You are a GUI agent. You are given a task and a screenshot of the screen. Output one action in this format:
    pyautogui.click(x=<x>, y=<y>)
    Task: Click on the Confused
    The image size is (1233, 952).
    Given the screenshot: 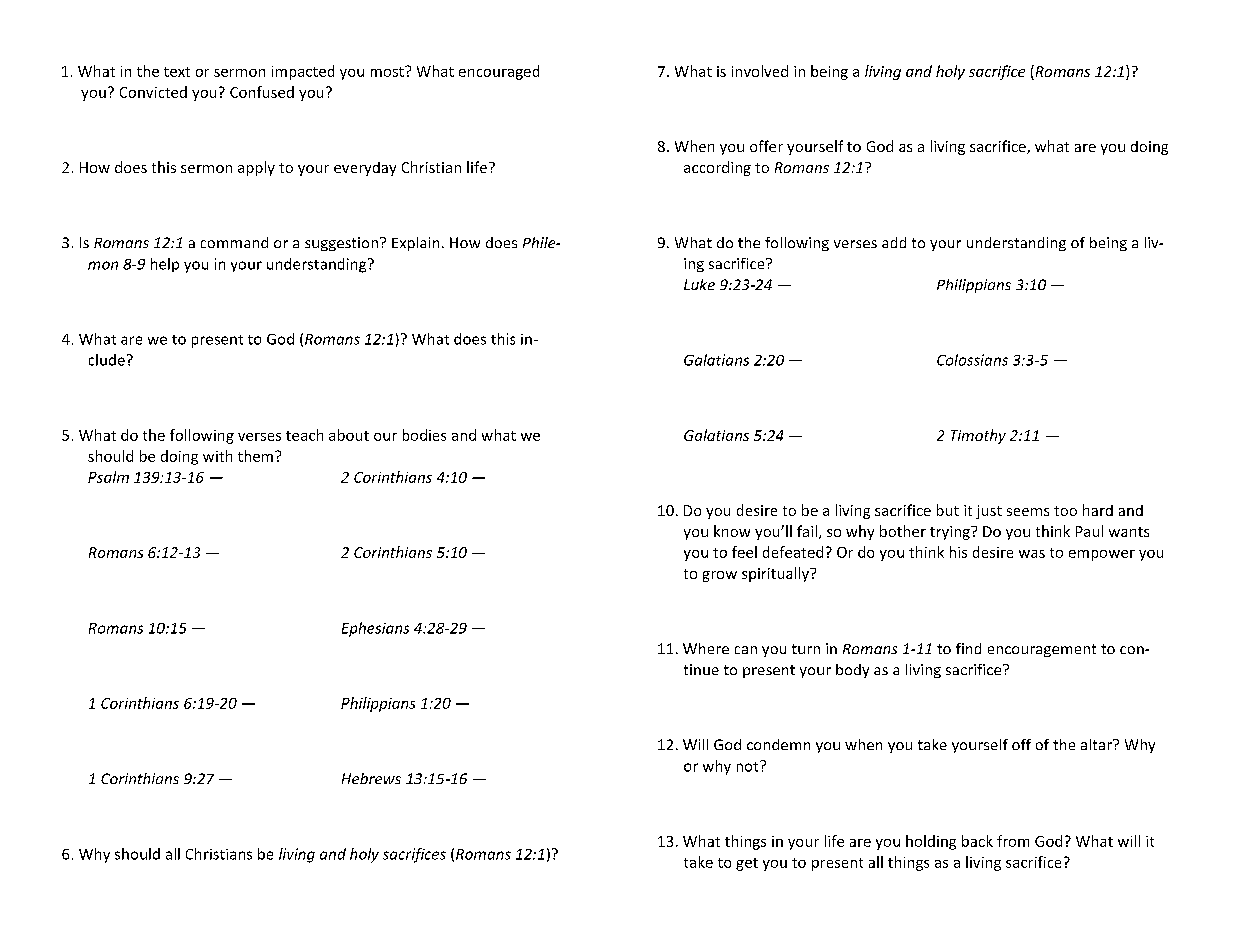 What is the action you would take?
    pyautogui.click(x=262, y=92)
